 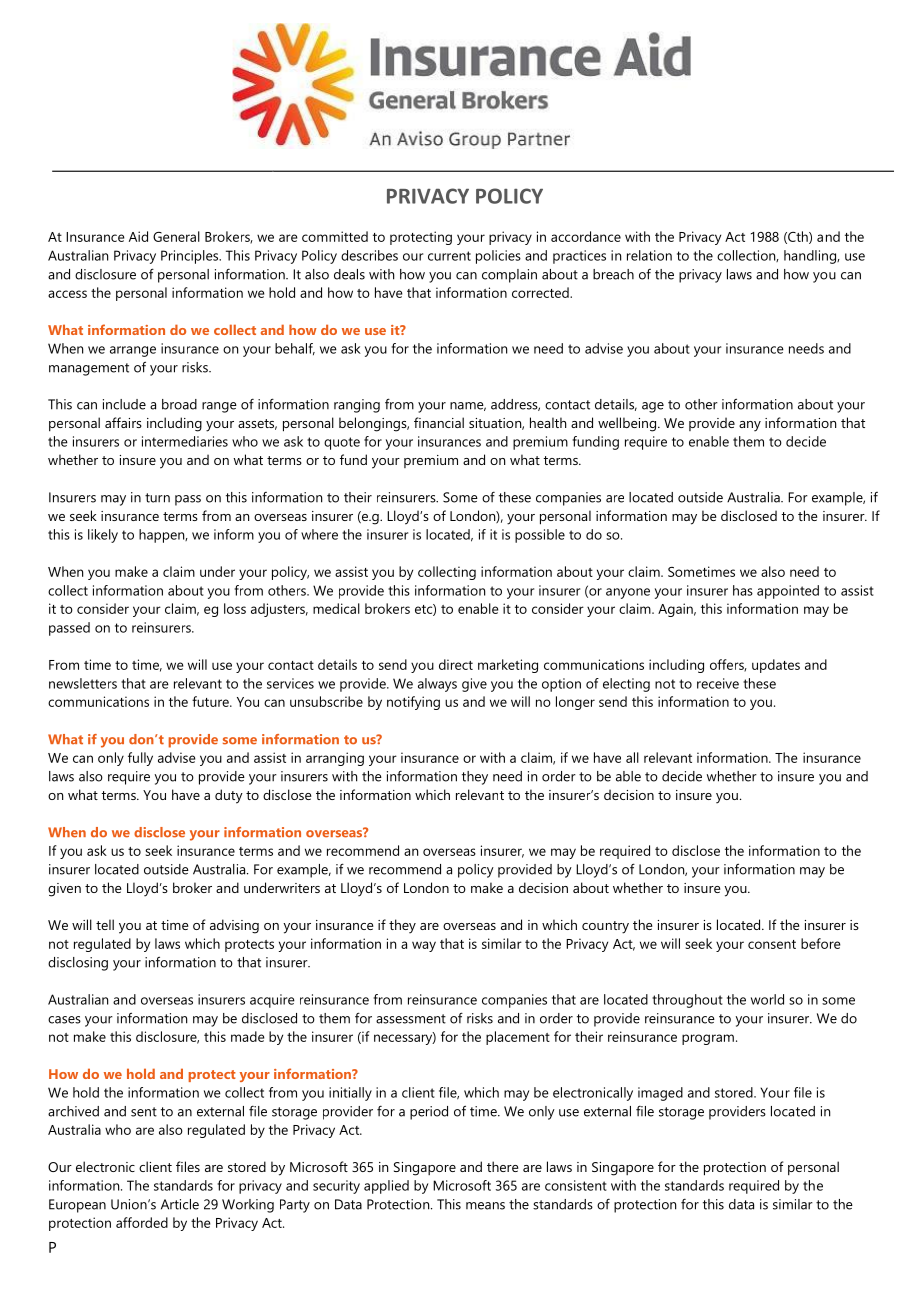 What do you see at coordinates (140, 759) in the image?
I see `fully` at bounding box center [140, 759].
